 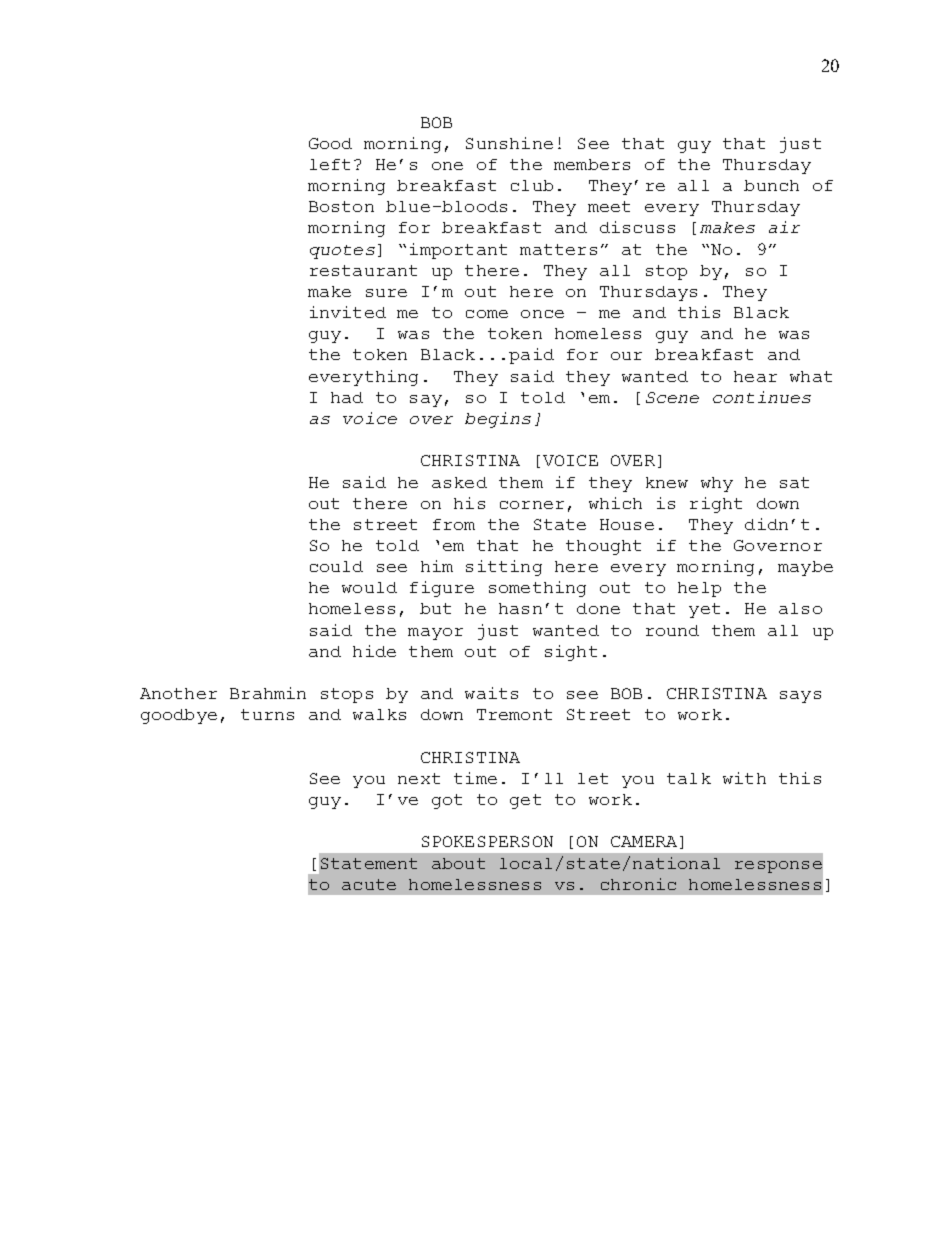 What do you see at coordinates (267, 714) in the screenshot?
I see `turns` at bounding box center [267, 714].
